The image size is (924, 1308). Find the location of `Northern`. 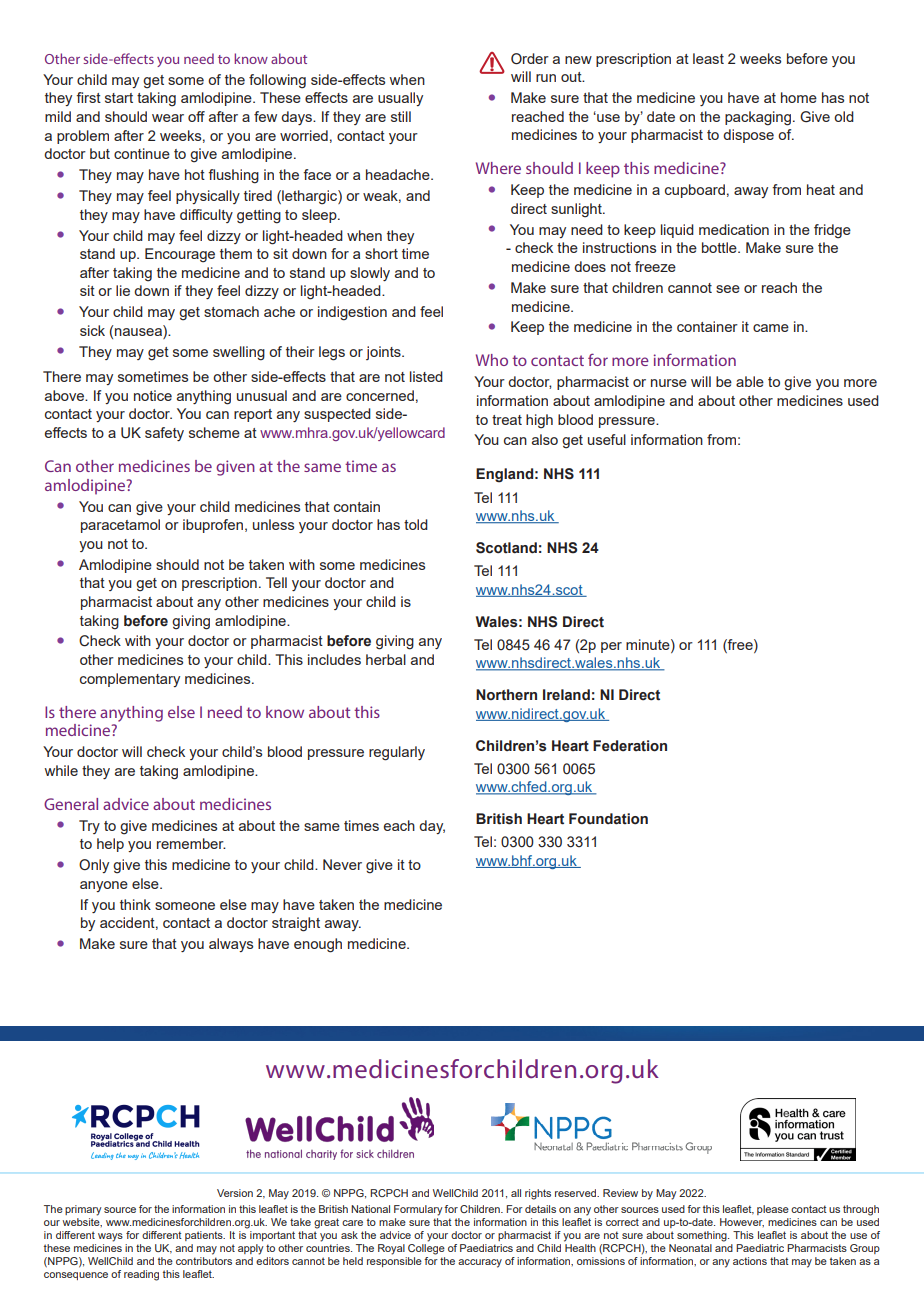

Northern is located at coordinates (506, 695).
